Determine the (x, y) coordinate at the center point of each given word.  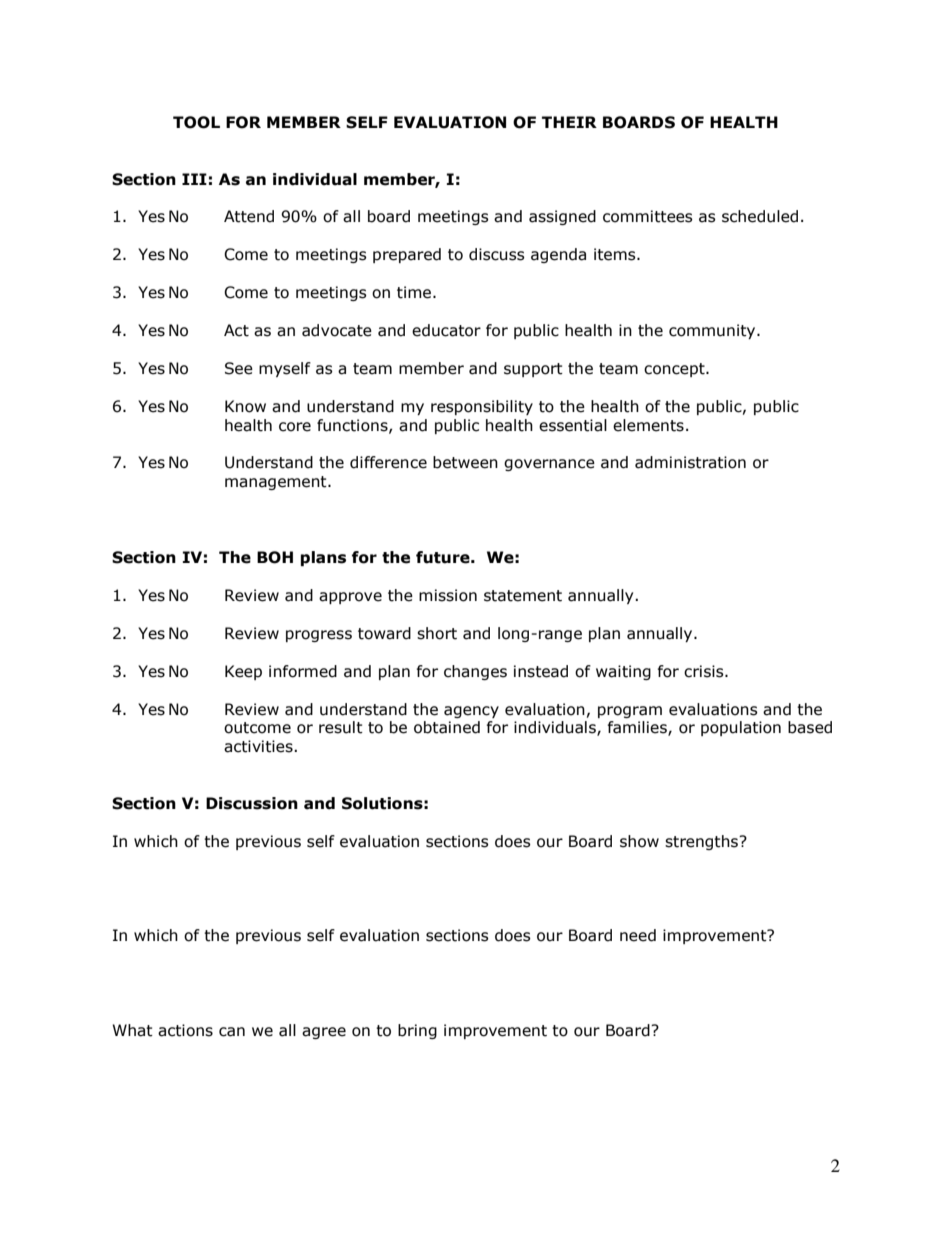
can (232, 1032)
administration (690, 462)
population (741, 728)
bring (417, 1031)
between (465, 462)
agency (471, 712)
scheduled (760, 216)
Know (245, 406)
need (638, 935)
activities (259, 746)
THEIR (569, 122)
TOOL (196, 122)
